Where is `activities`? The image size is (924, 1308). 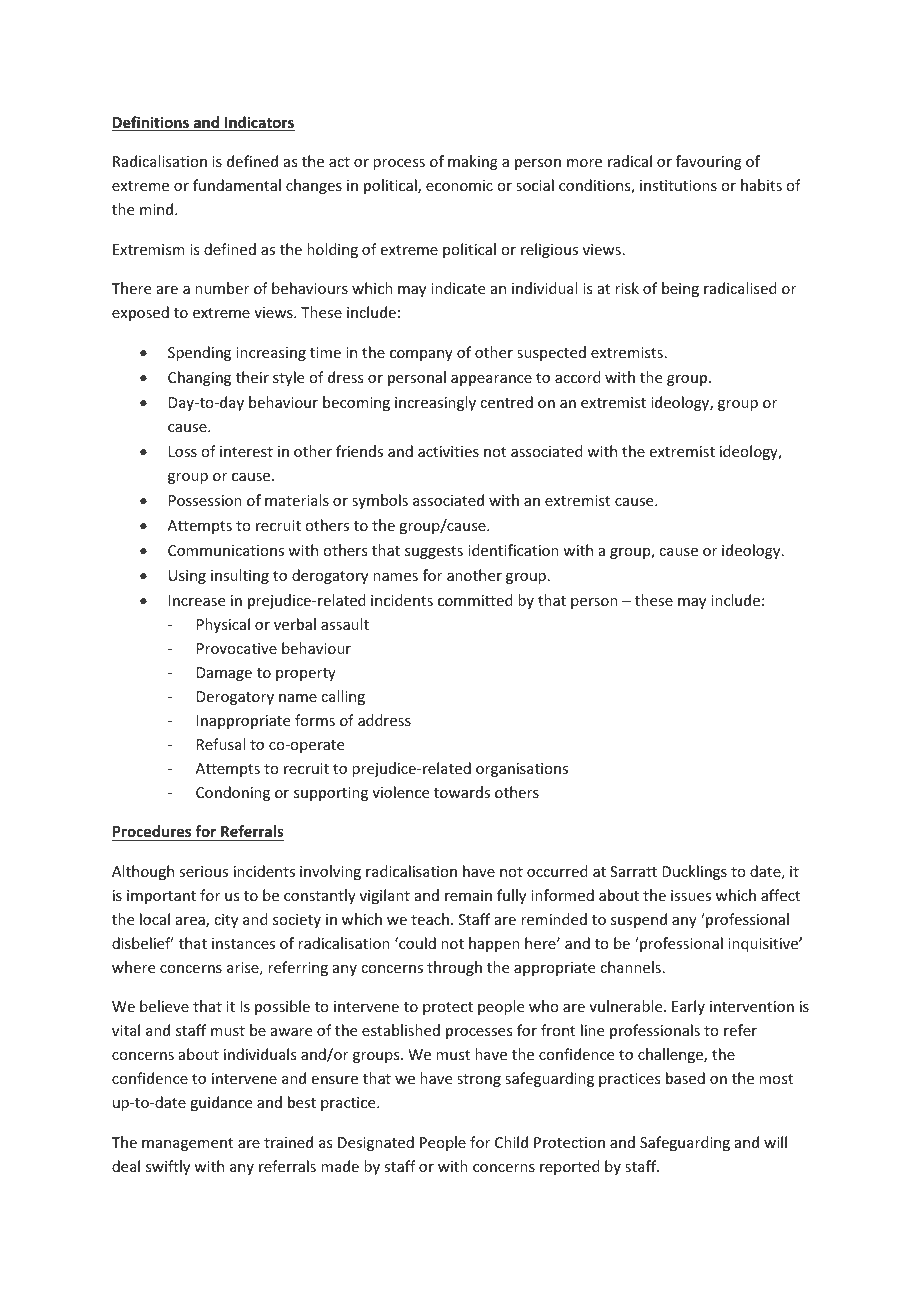
activities is located at coordinates (448, 451).
